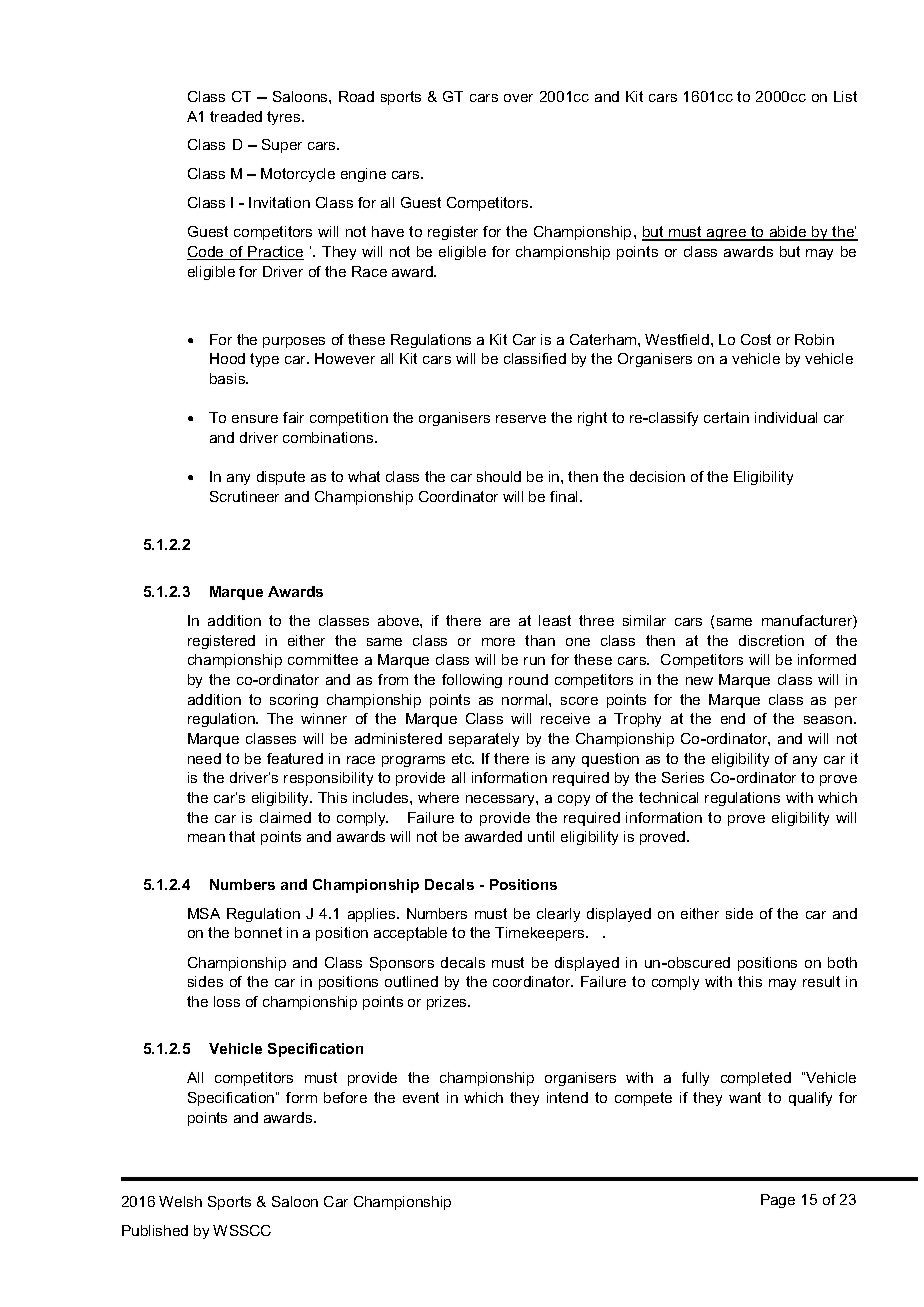 Image resolution: width=924 pixels, height=1307 pixels. I want to click on MSA, so click(204, 913).
